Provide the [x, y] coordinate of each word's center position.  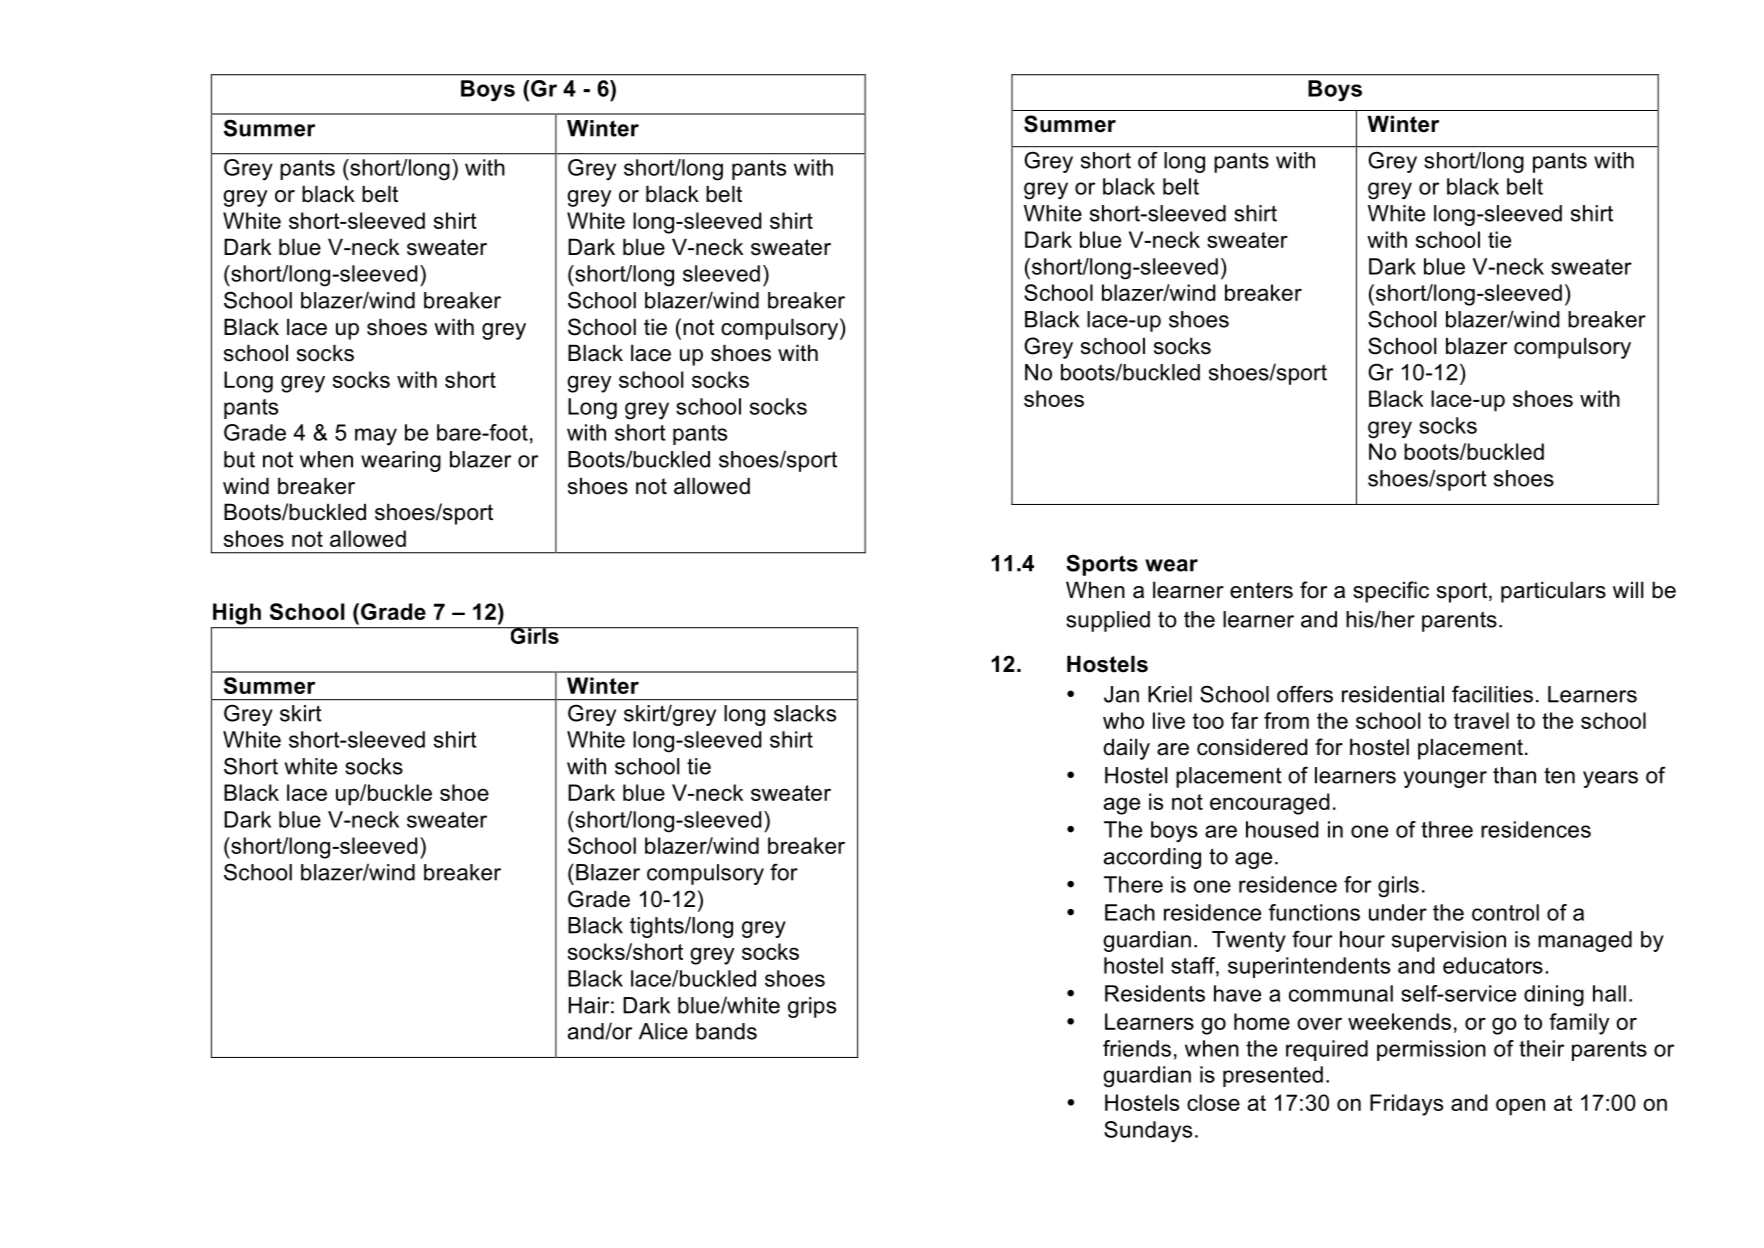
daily [1126, 749]
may [376, 437]
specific [1391, 592]
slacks [805, 713]
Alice [663, 1031]
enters [1261, 590]
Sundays [1148, 1131]
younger [1445, 779]
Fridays [1406, 1105]
